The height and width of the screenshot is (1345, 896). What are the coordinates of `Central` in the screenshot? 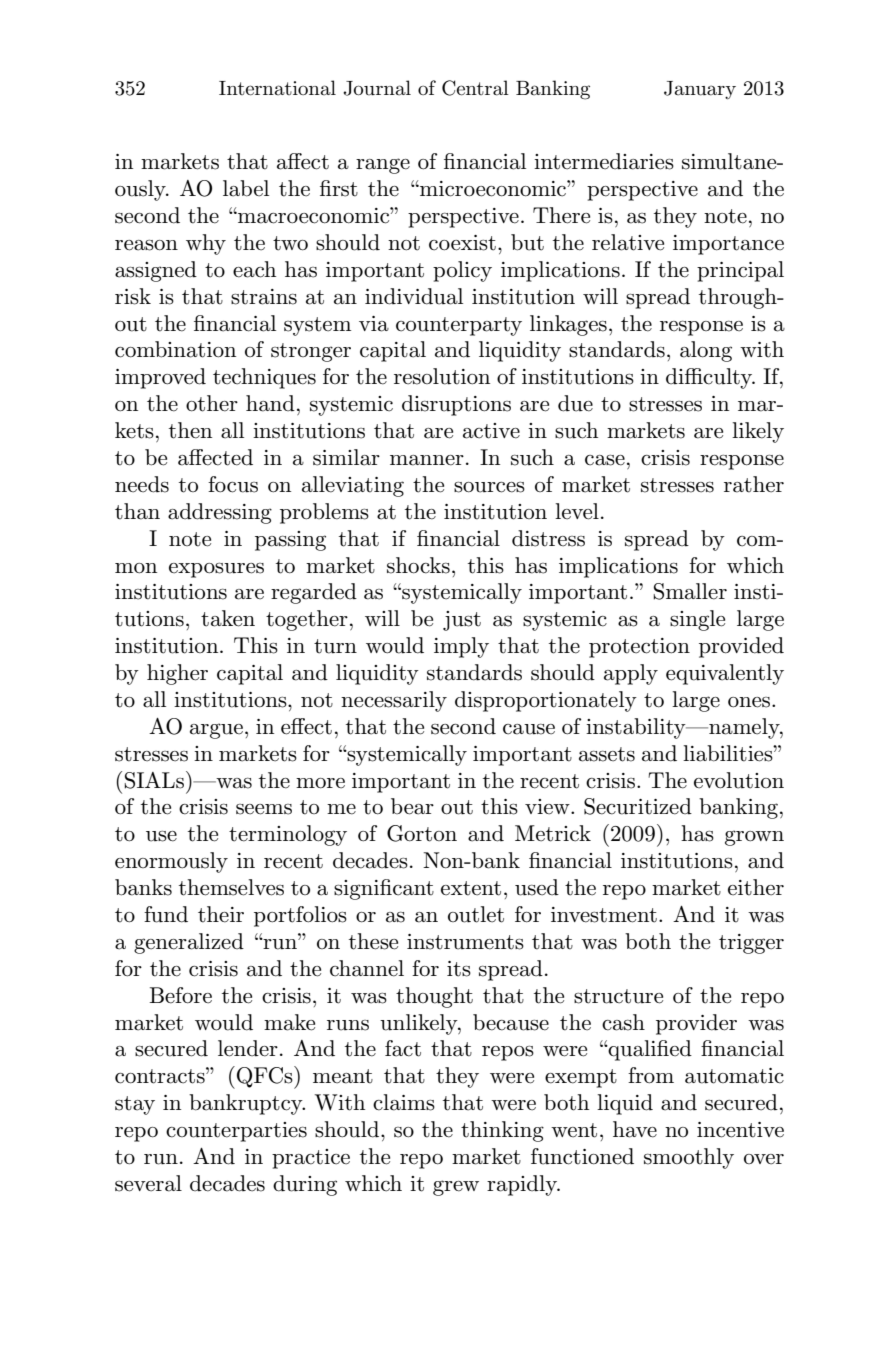 It's located at (475, 88).
